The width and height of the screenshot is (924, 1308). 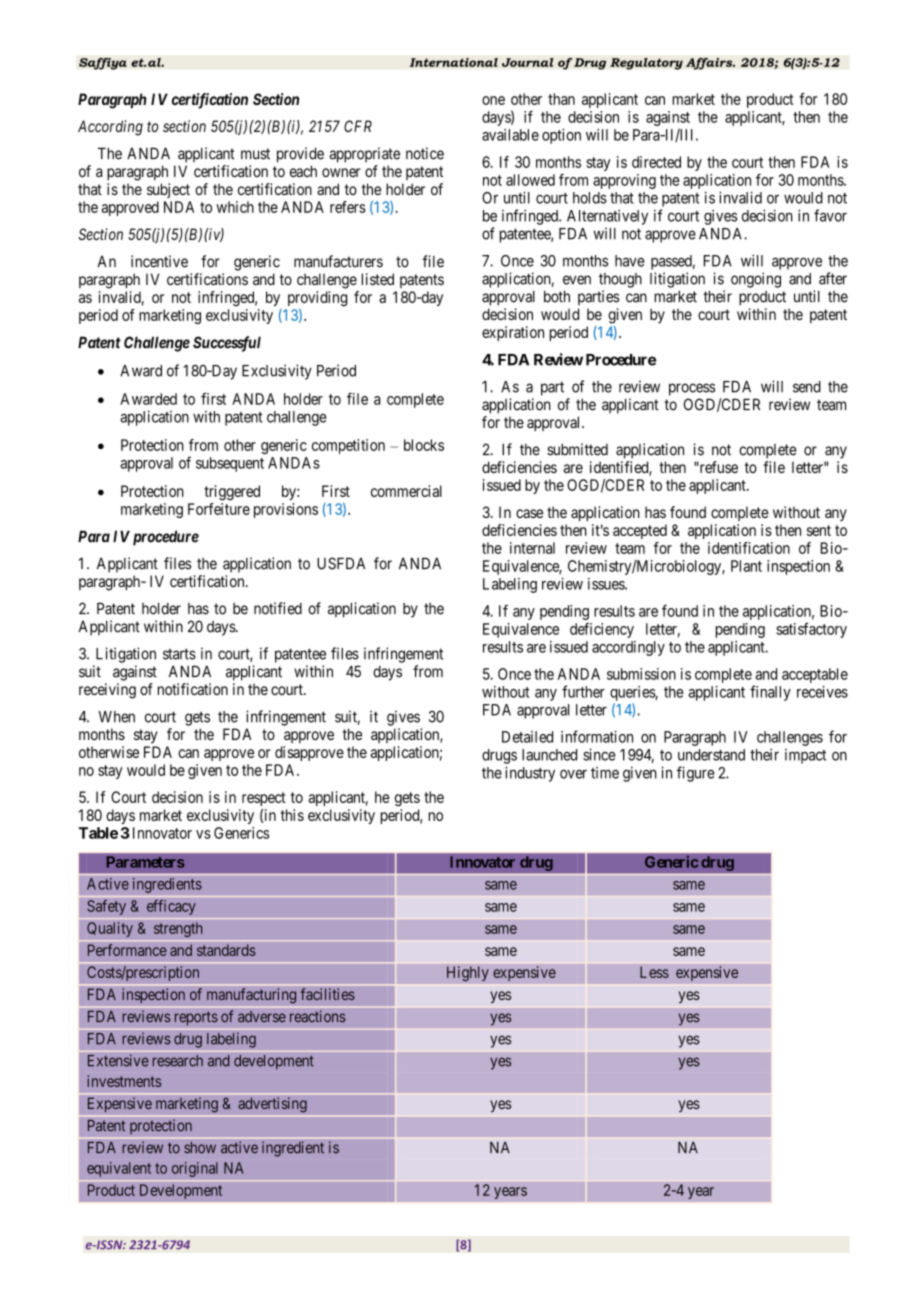 What do you see at coordinates (493, 100) in the screenshot?
I see `one` at bounding box center [493, 100].
